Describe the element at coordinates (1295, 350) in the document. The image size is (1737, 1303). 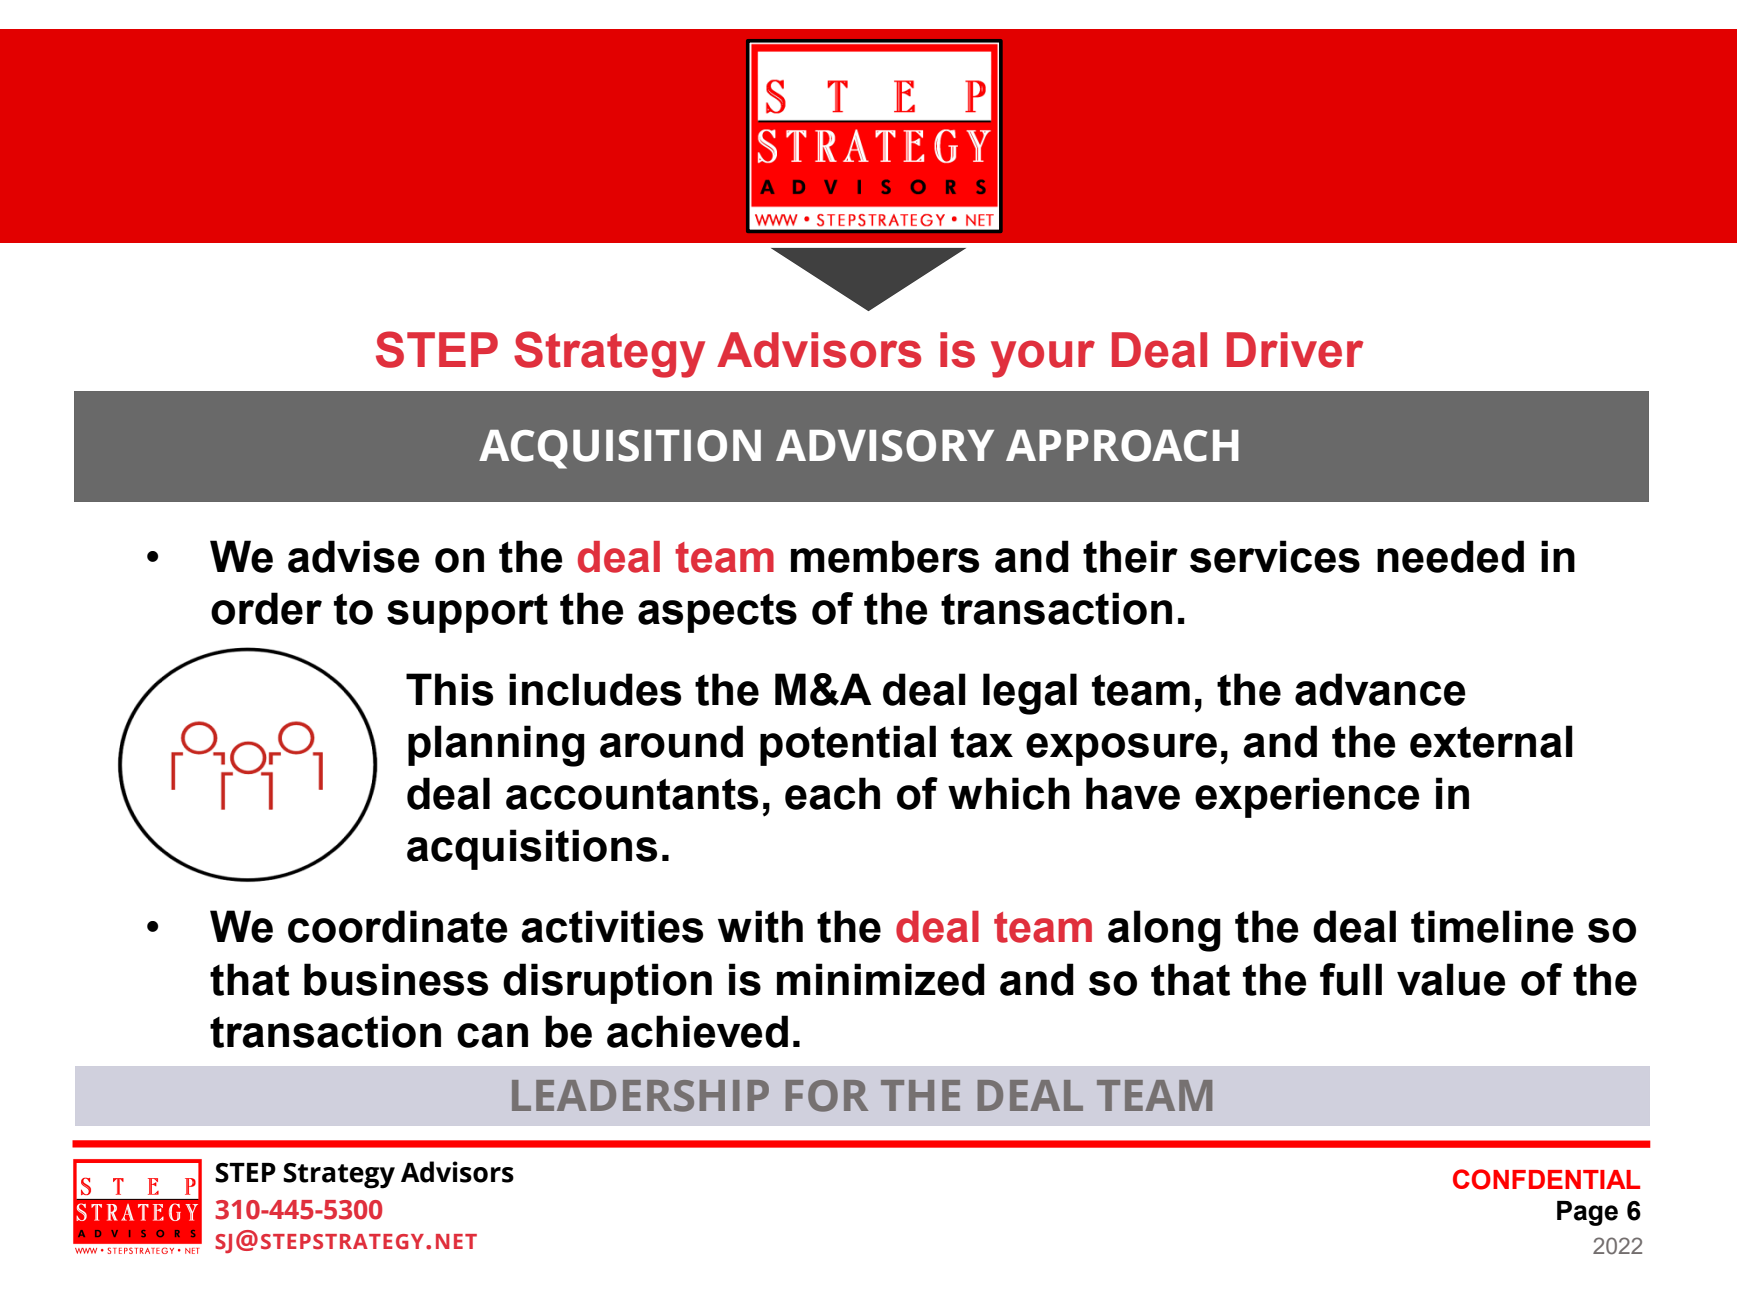
I see `Driver` at that location.
